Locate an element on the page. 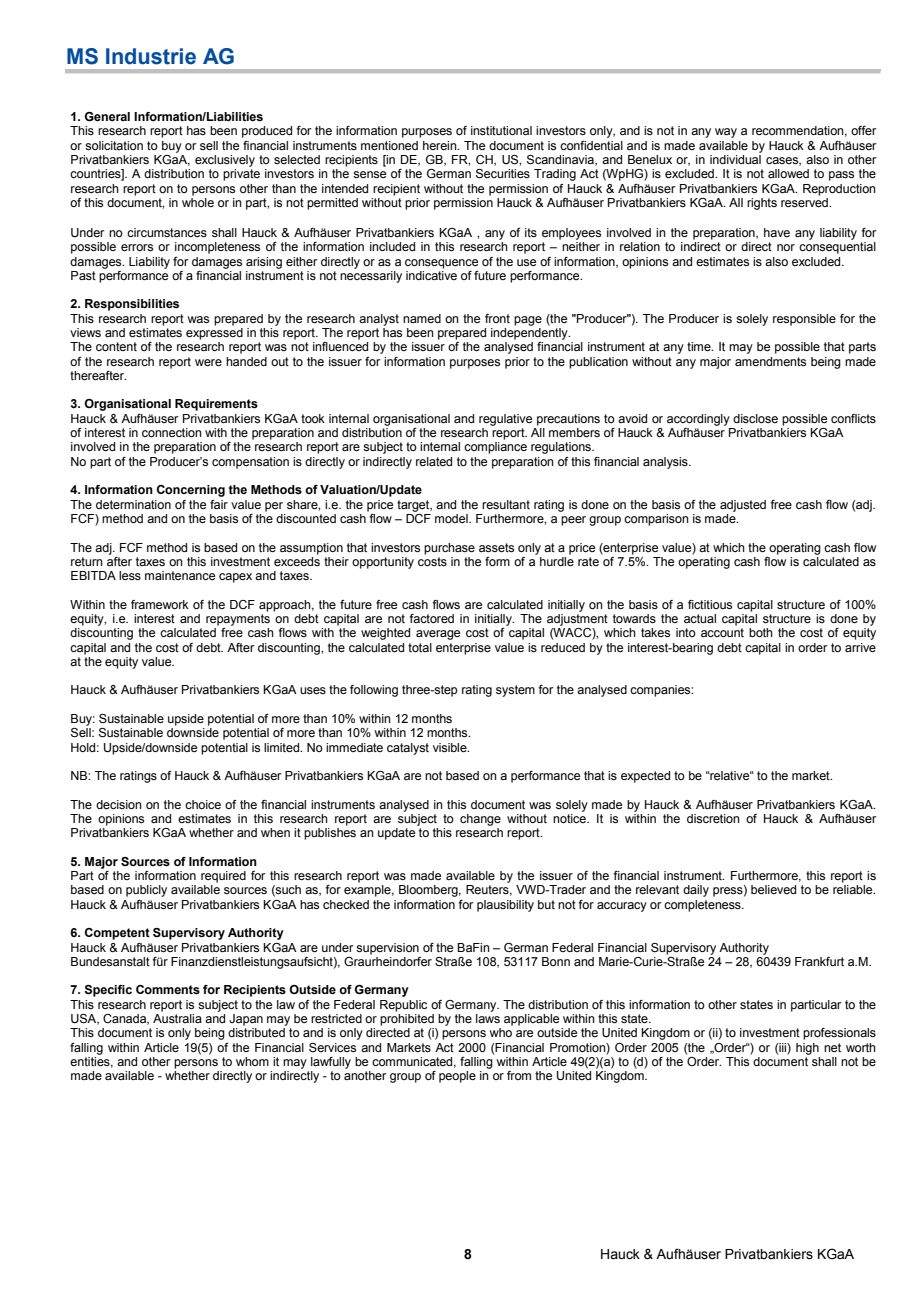  both is located at coordinates (761, 632).
